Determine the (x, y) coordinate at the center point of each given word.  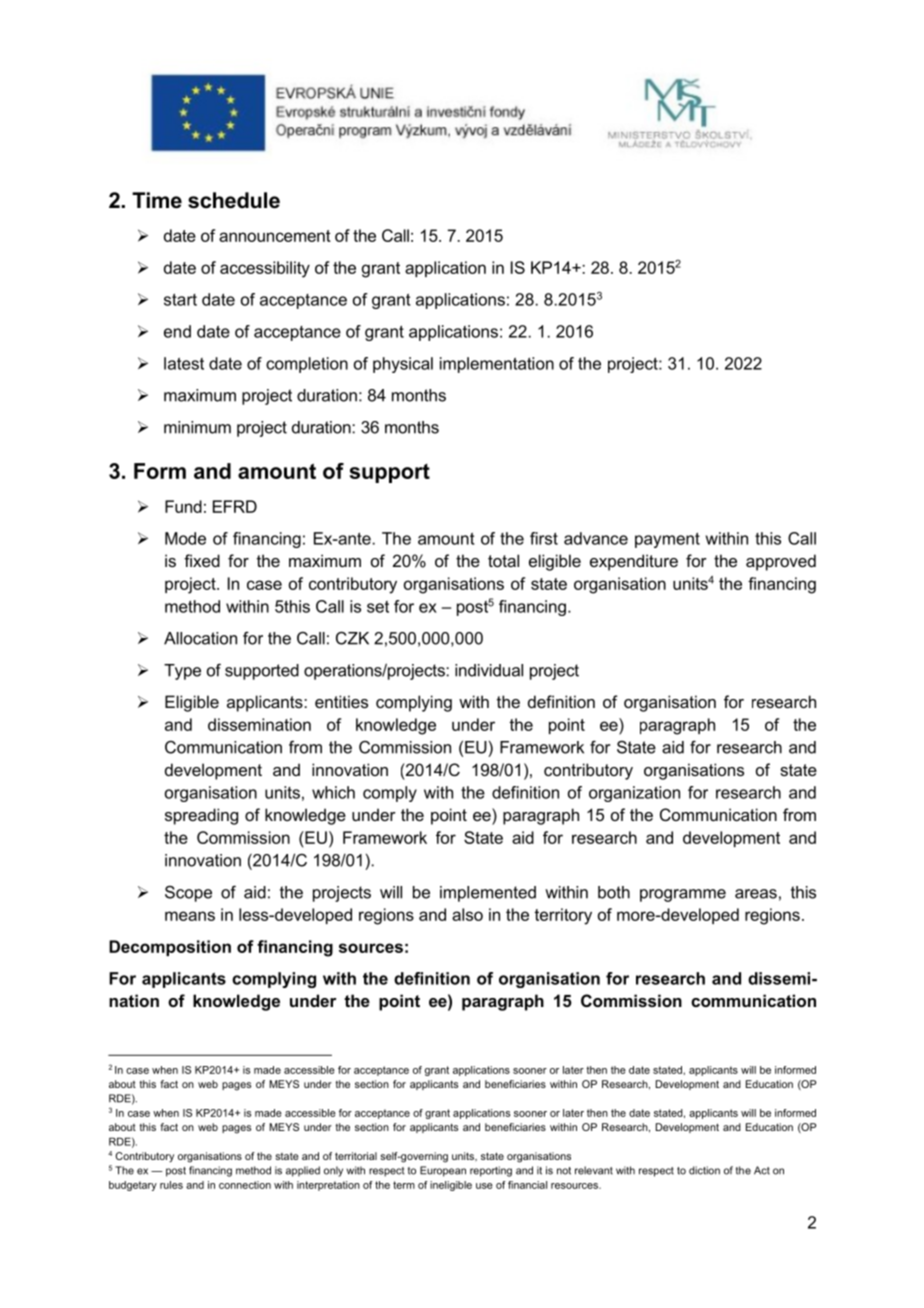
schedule (234, 200)
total (503, 560)
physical (403, 365)
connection (245, 1185)
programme (683, 895)
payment (667, 540)
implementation (497, 365)
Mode (185, 538)
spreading (201, 816)
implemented (488, 894)
